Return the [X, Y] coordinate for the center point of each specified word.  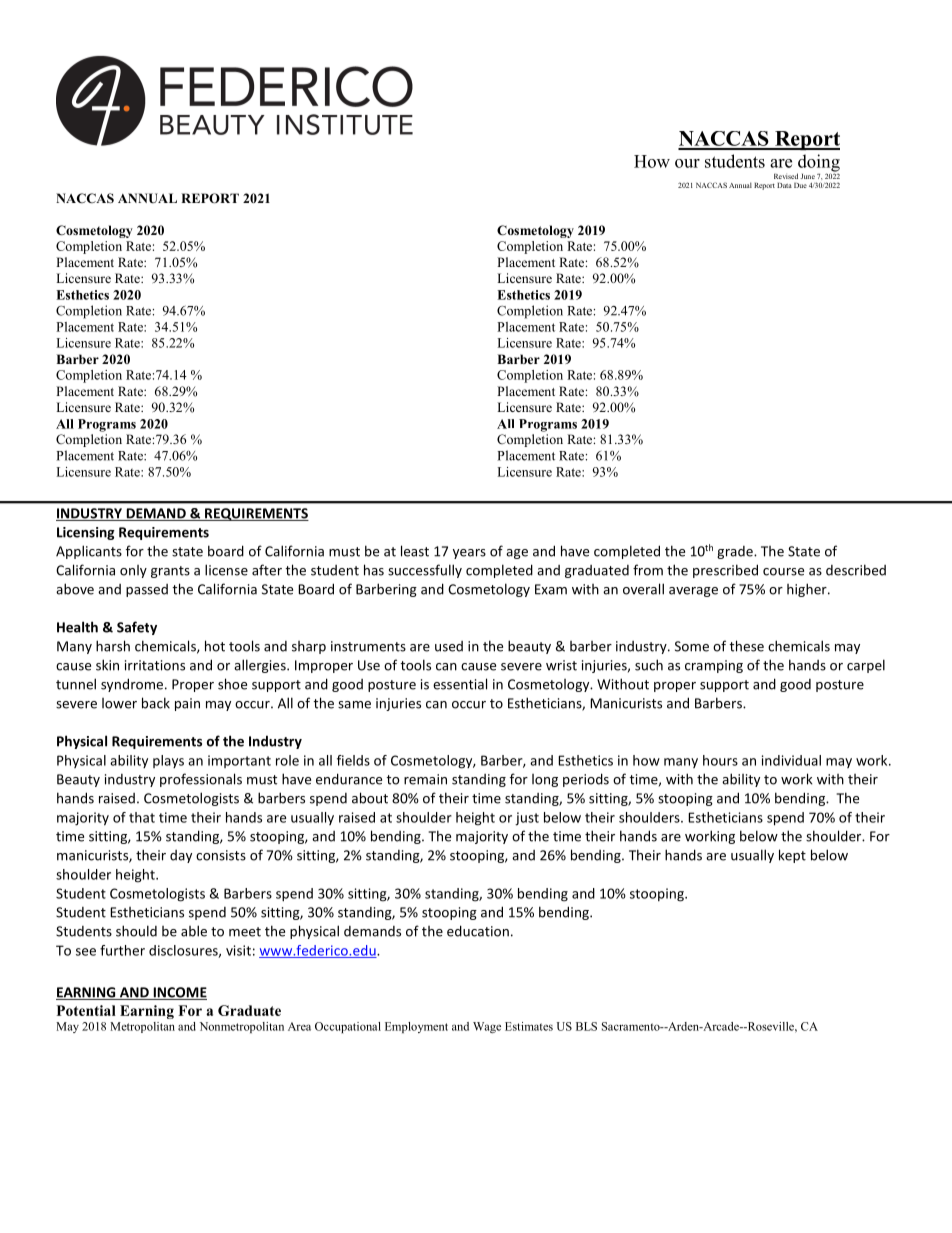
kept [792, 856]
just [527, 819]
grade [736, 552]
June [807, 176]
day [181, 856]
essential [460, 684]
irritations [155, 665]
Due [800, 185]
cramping [714, 666]
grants [170, 572]
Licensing [86, 533]
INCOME [179, 993]
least [415, 551]
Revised [786, 176]
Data [784, 185]
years [469, 554]
